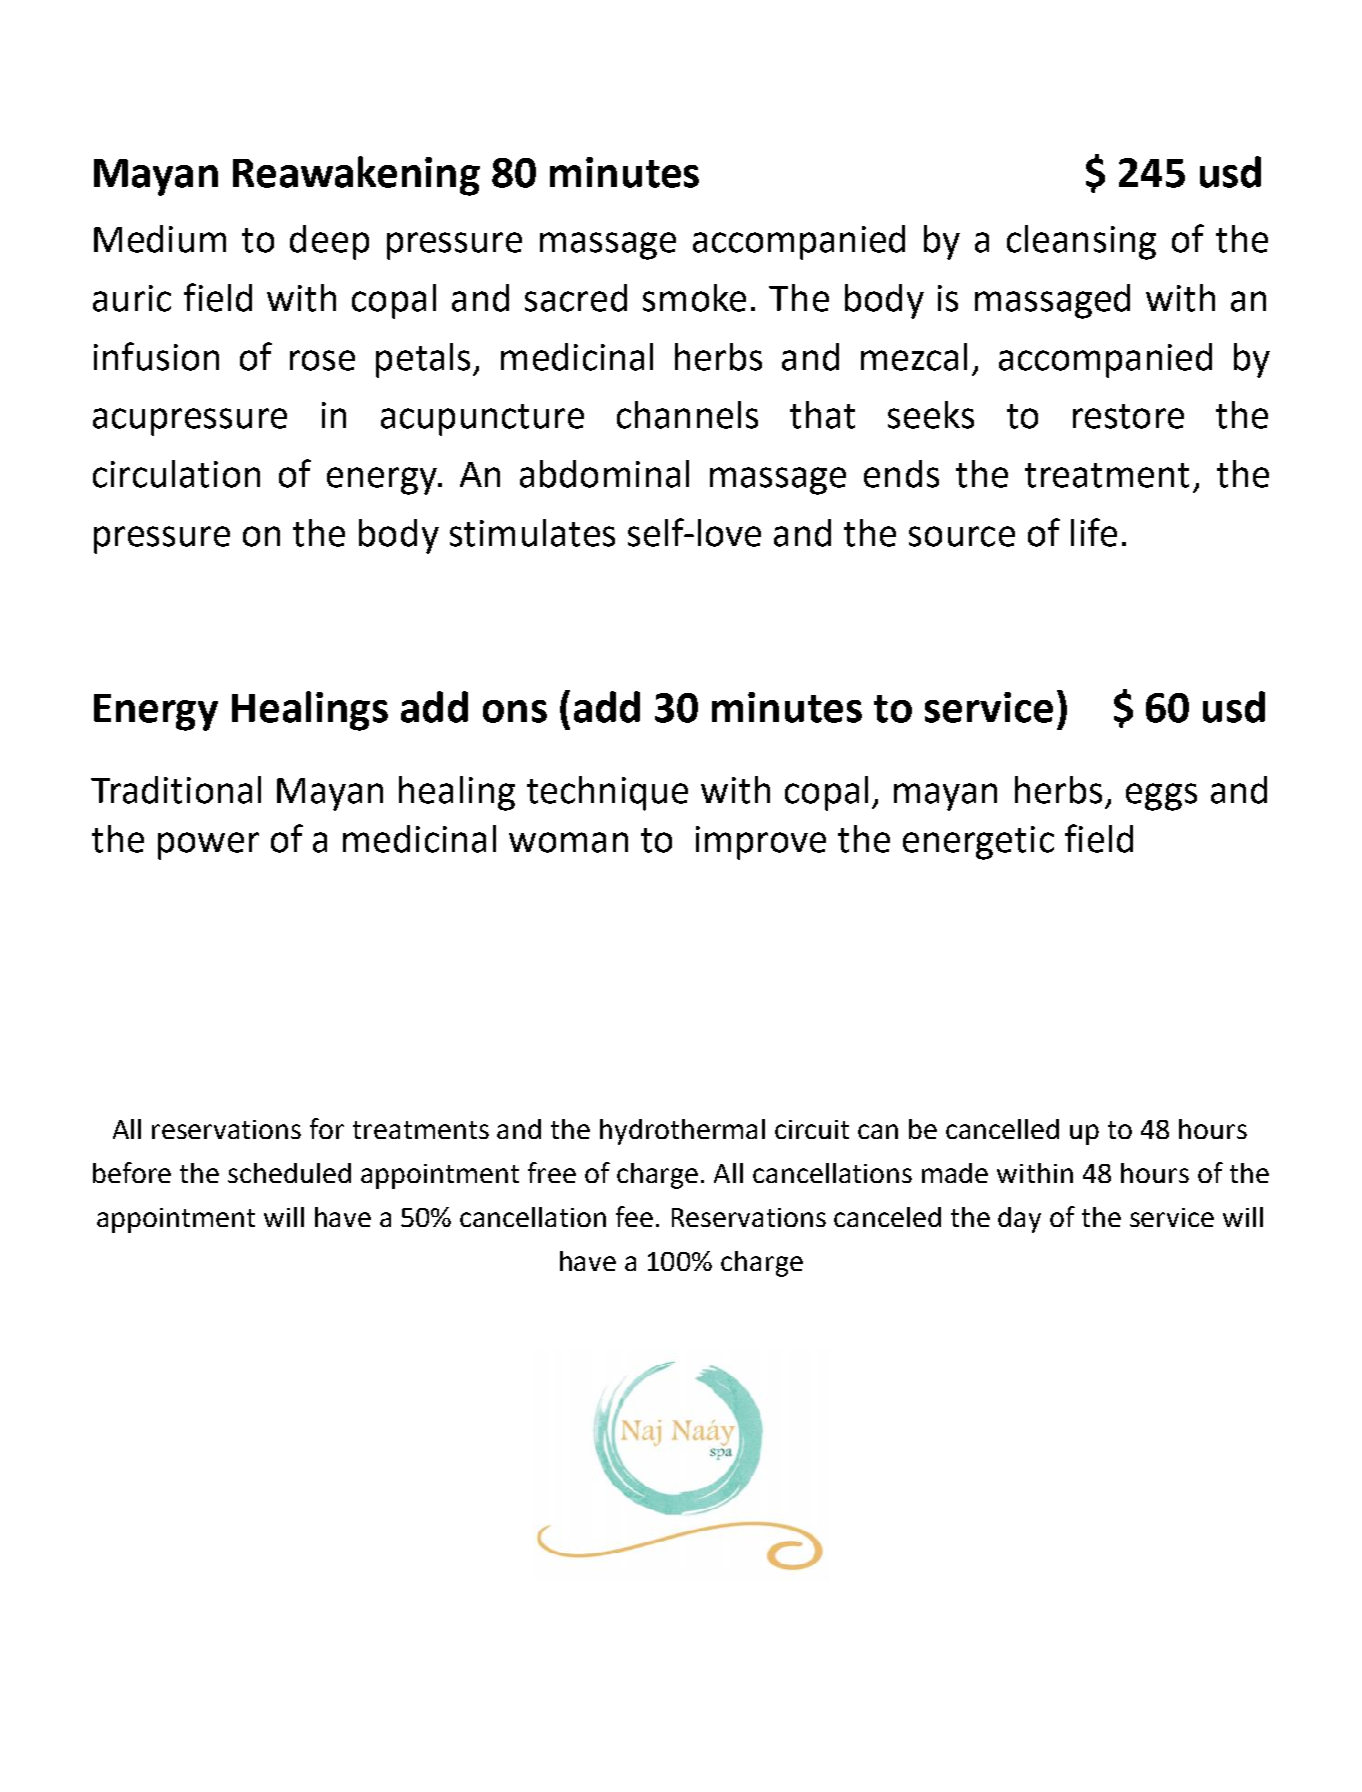 This screenshot has height=1792, width=1362. I want to click on restore, so click(1128, 416).
